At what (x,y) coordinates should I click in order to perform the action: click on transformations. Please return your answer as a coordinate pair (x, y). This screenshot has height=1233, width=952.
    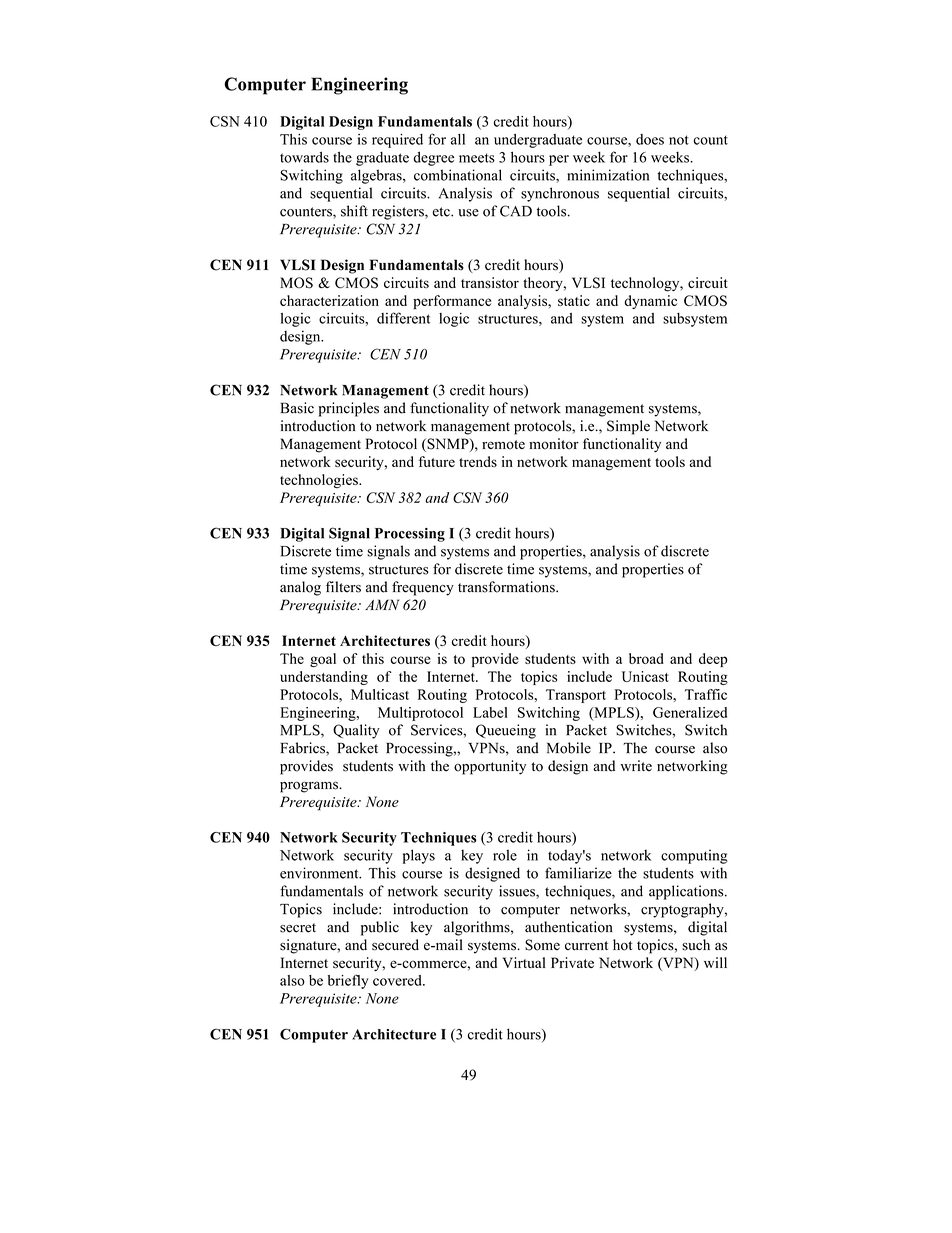
    Looking at the image, I should click on (507, 587).
